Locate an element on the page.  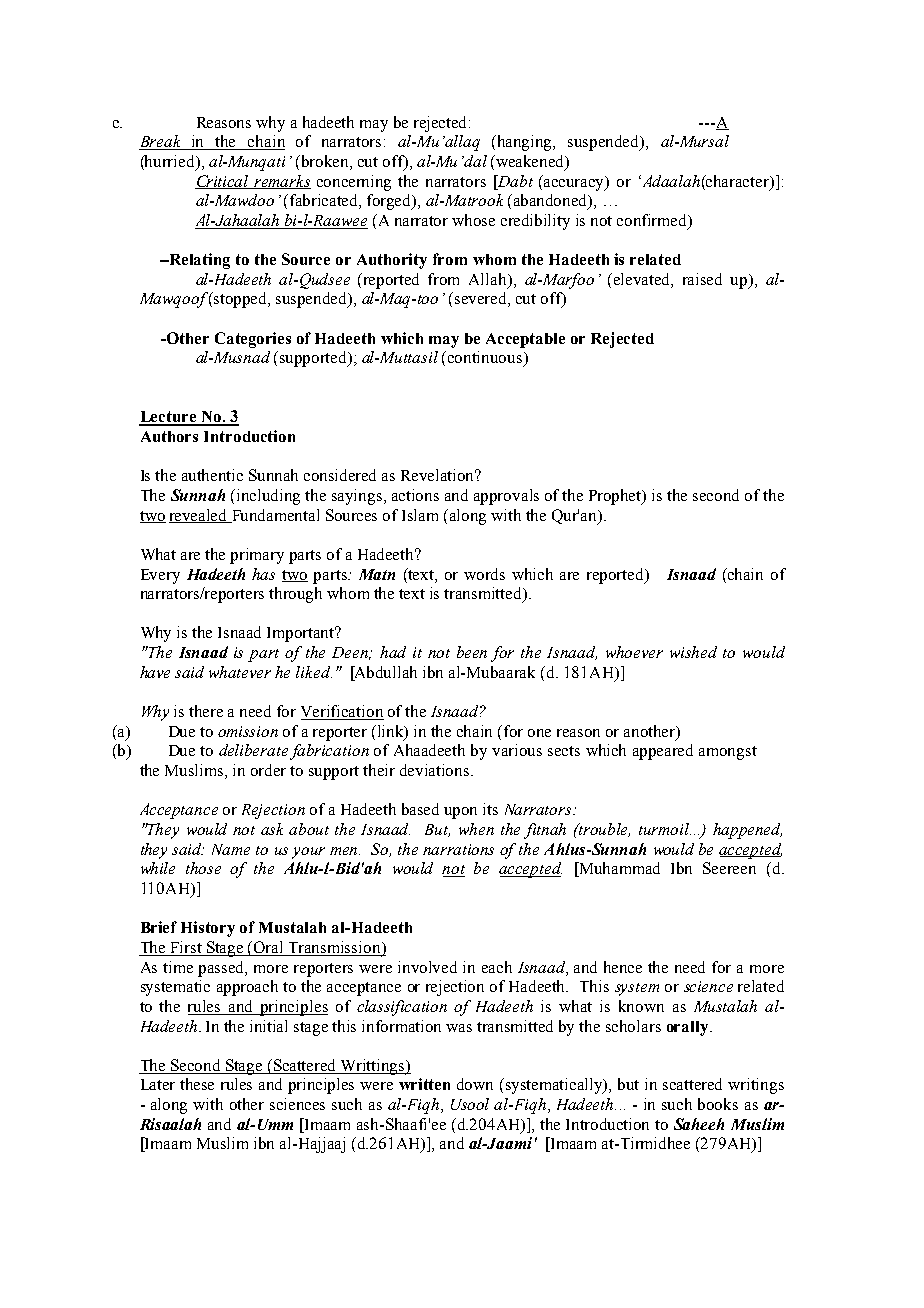
down is located at coordinates (475, 1084).
